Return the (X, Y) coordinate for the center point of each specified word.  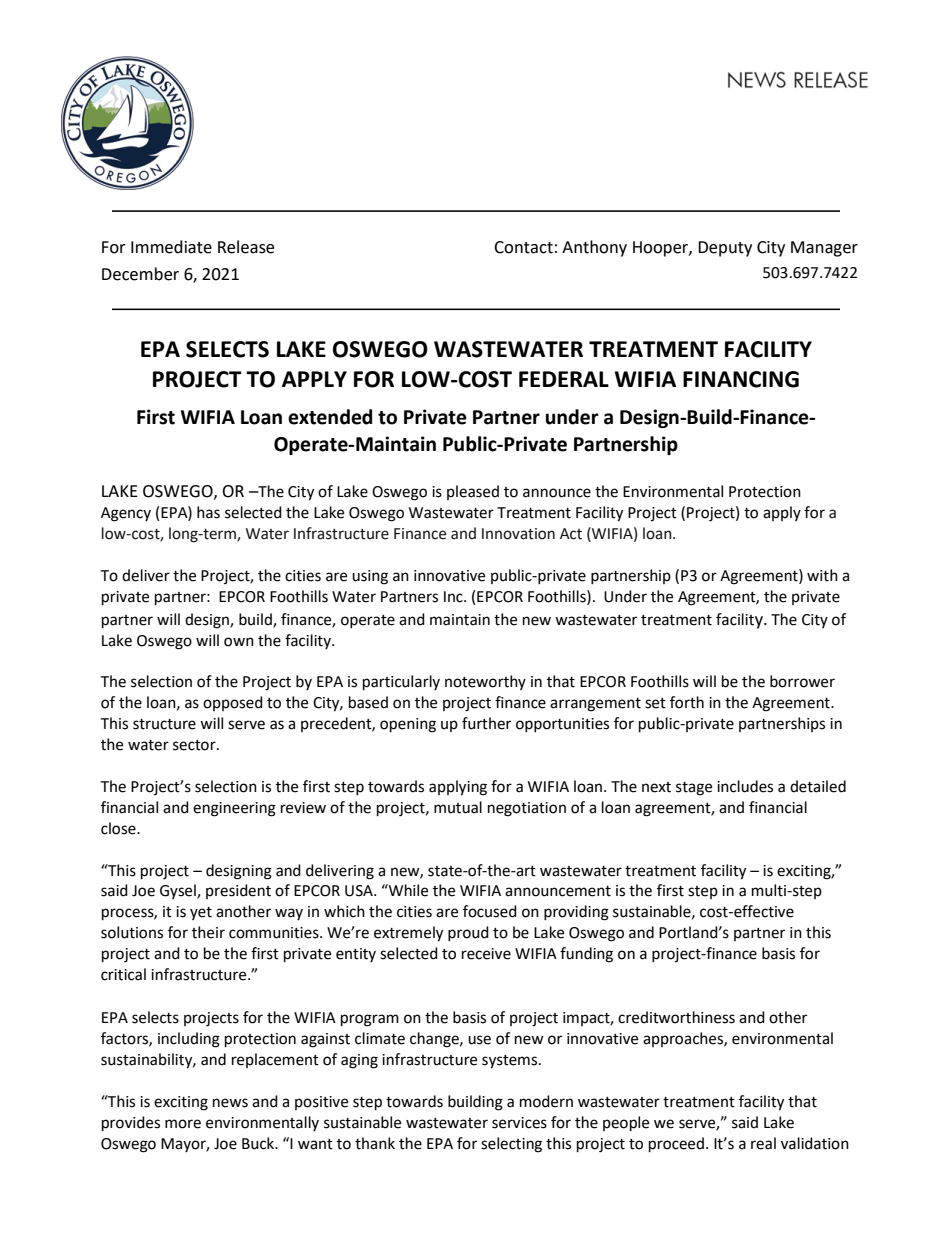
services (519, 1123)
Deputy (725, 249)
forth (687, 702)
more (183, 1124)
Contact (523, 247)
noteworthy (485, 682)
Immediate (171, 247)
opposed (233, 703)
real (763, 1143)
